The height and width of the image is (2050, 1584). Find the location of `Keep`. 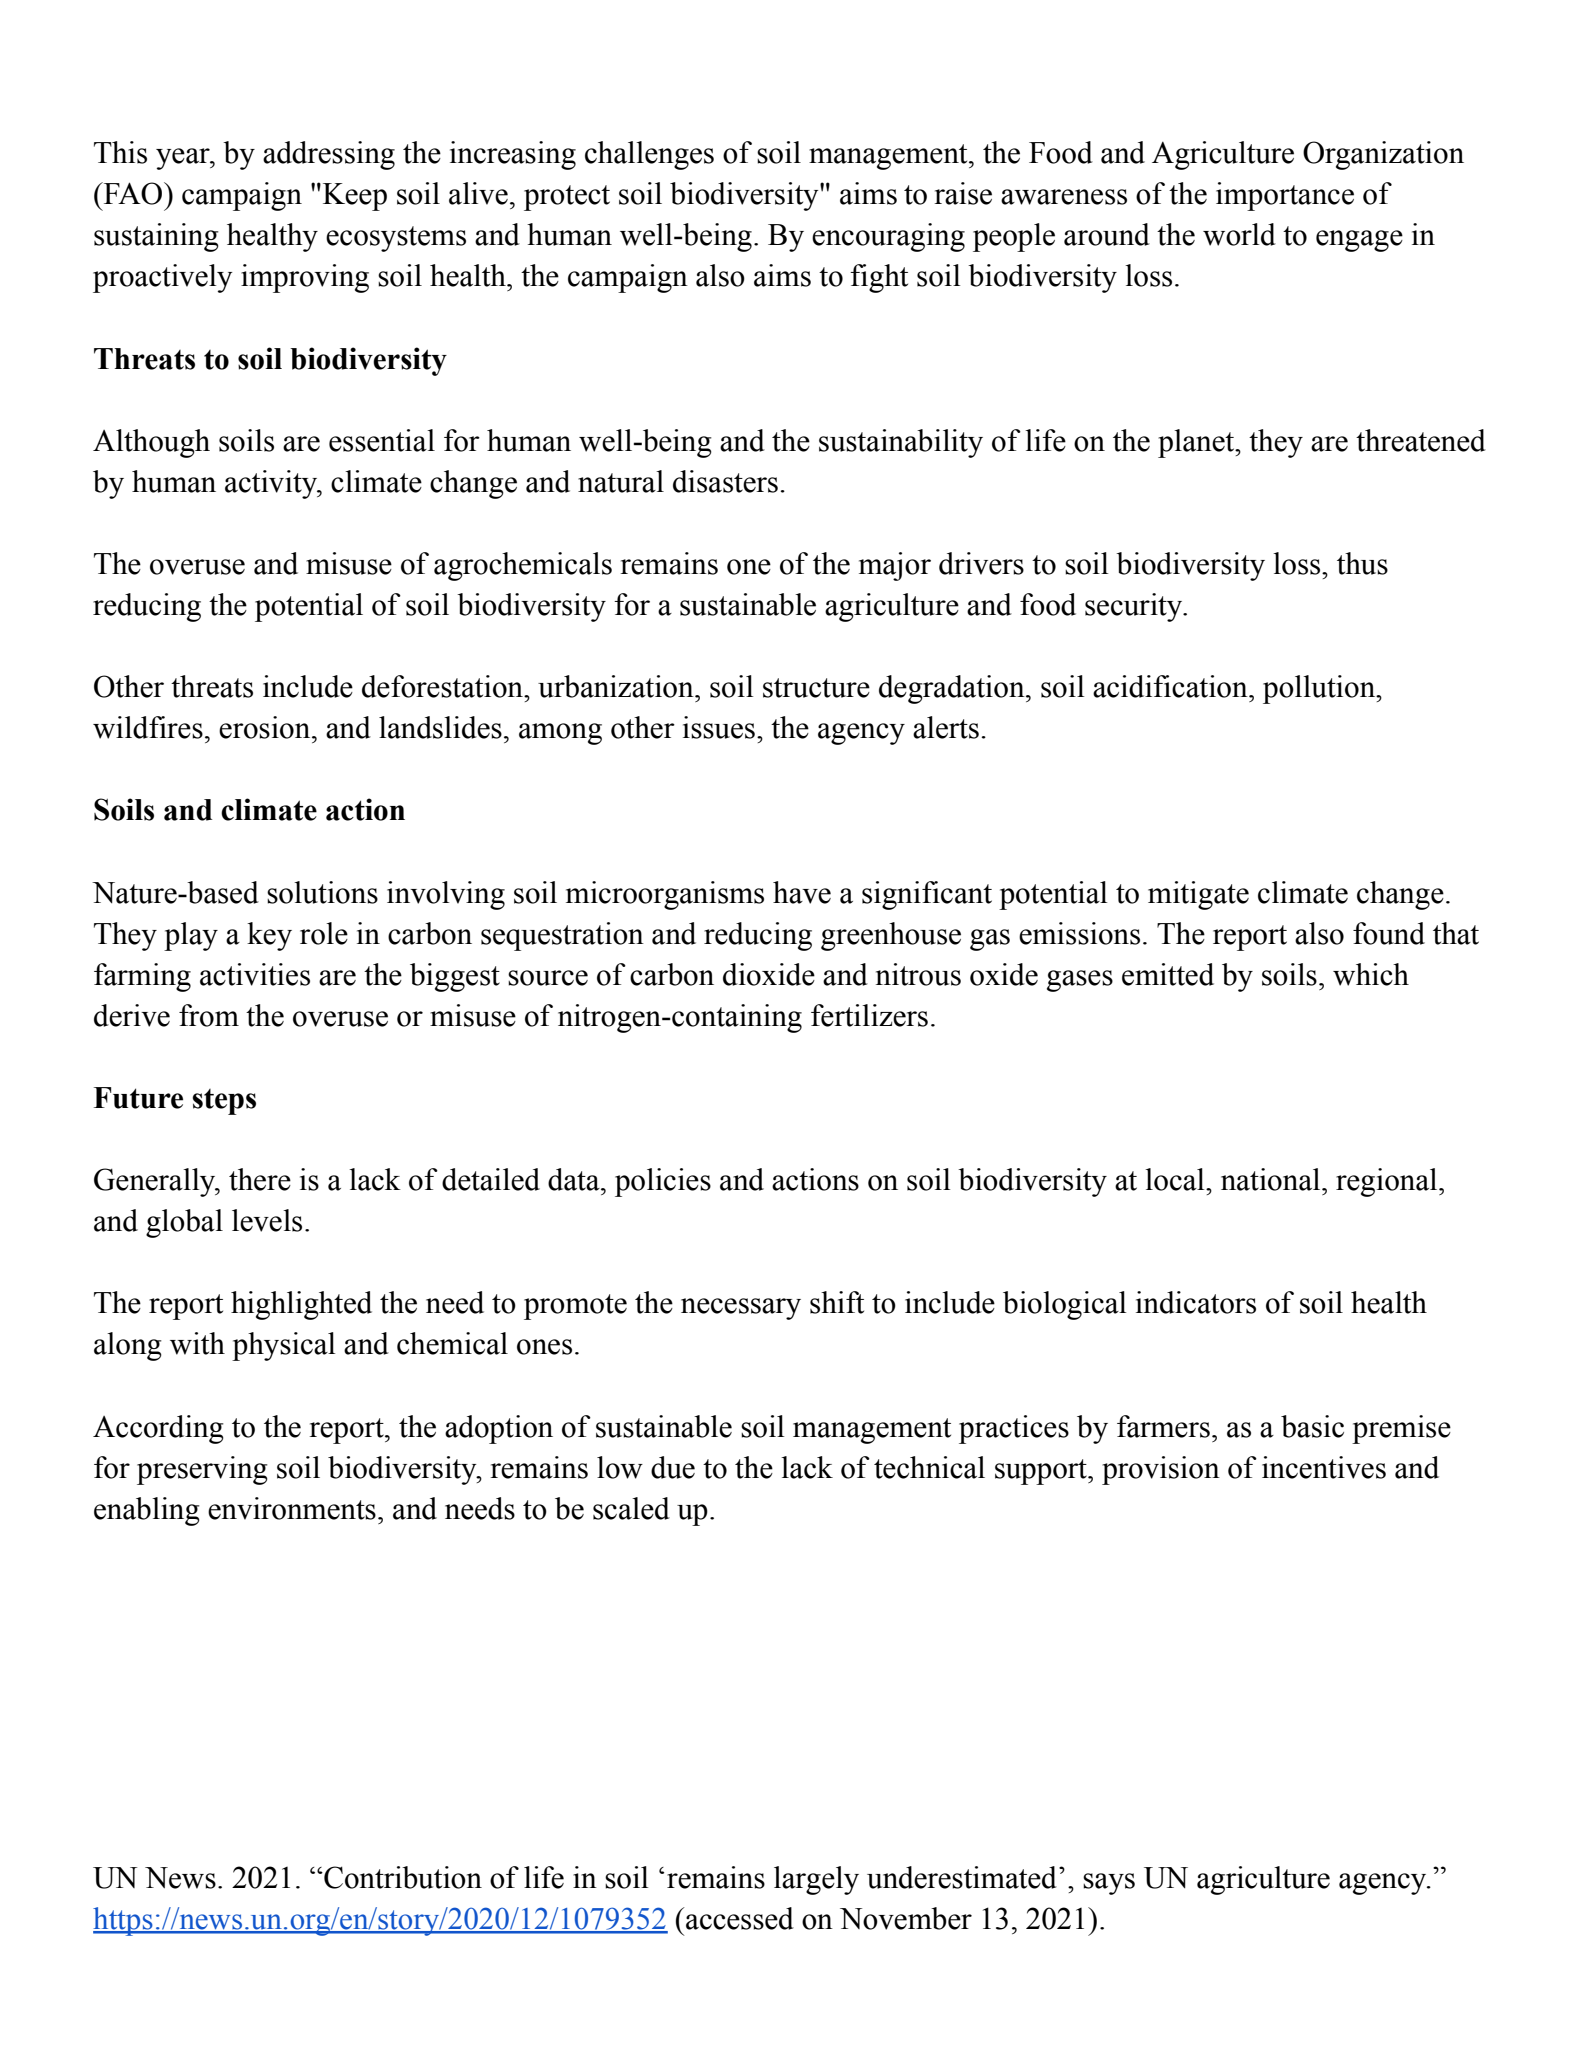

Keep is located at coordinates (355, 197).
